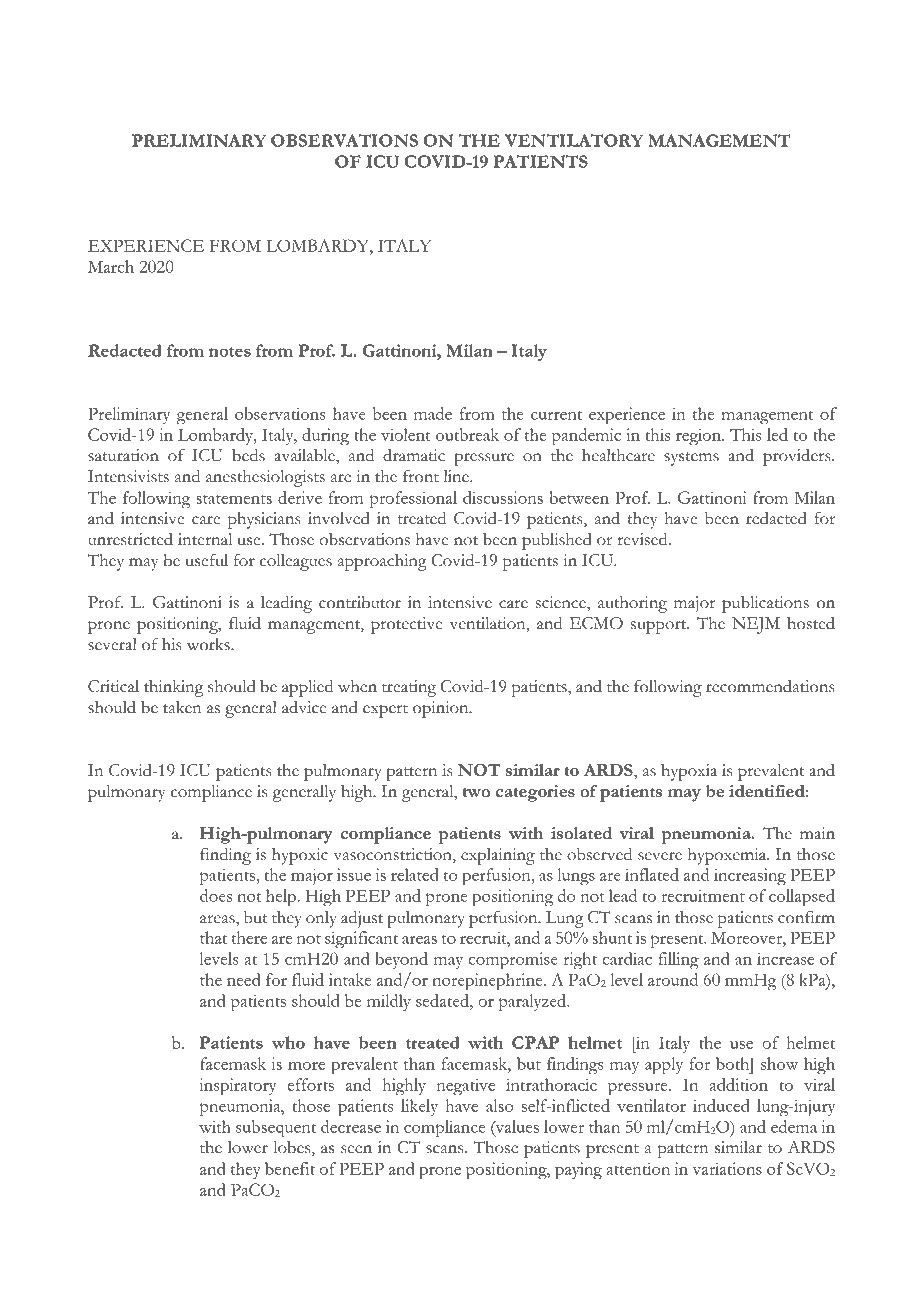 The image size is (924, 1308). I want to click on led, so click(777, 434).
